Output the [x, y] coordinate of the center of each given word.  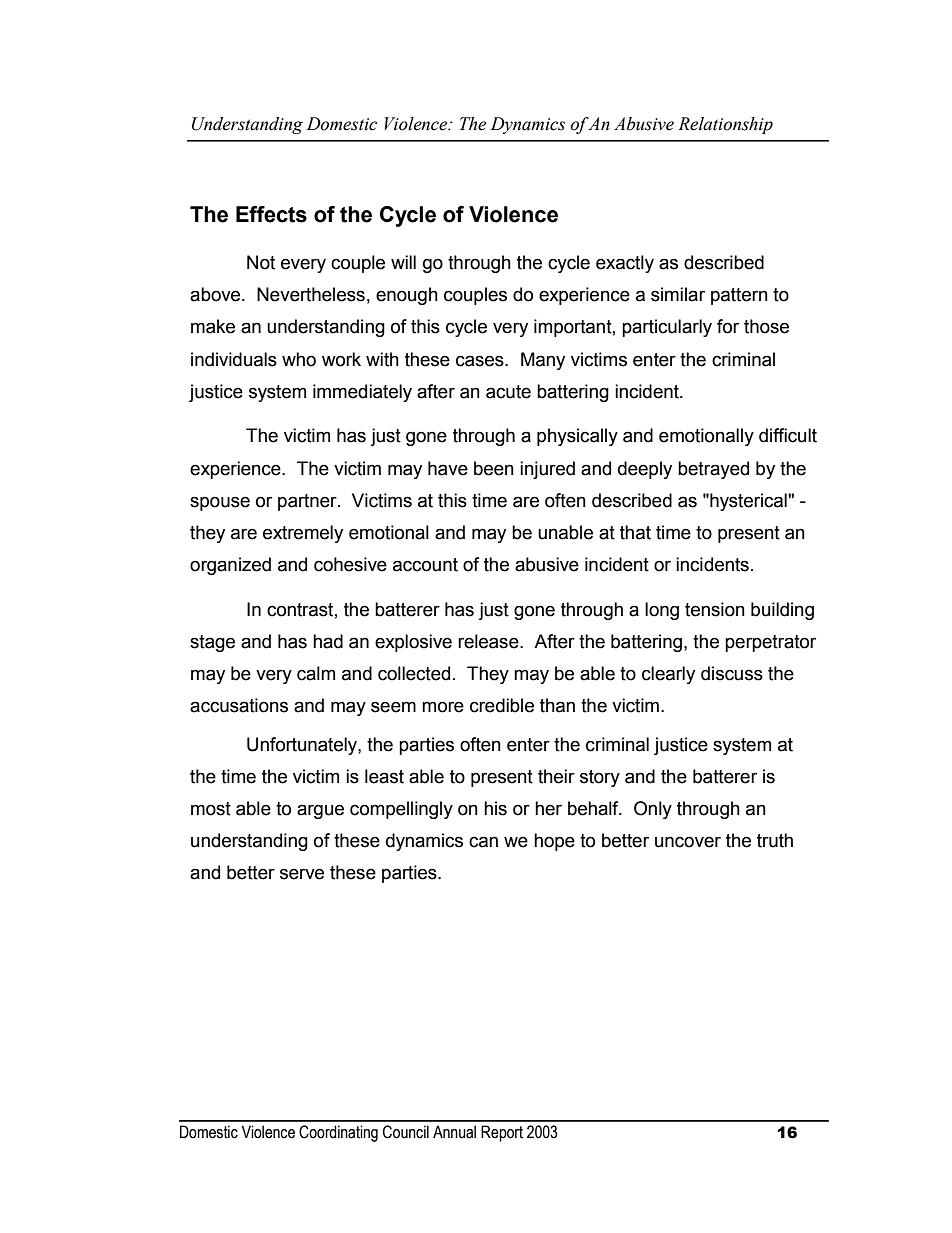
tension [715, 609]
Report [502, 1133]
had [328, 641]
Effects [271, 214]
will [403, 262]
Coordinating [338, 1133]
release [489, 641]
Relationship [725, 125]
